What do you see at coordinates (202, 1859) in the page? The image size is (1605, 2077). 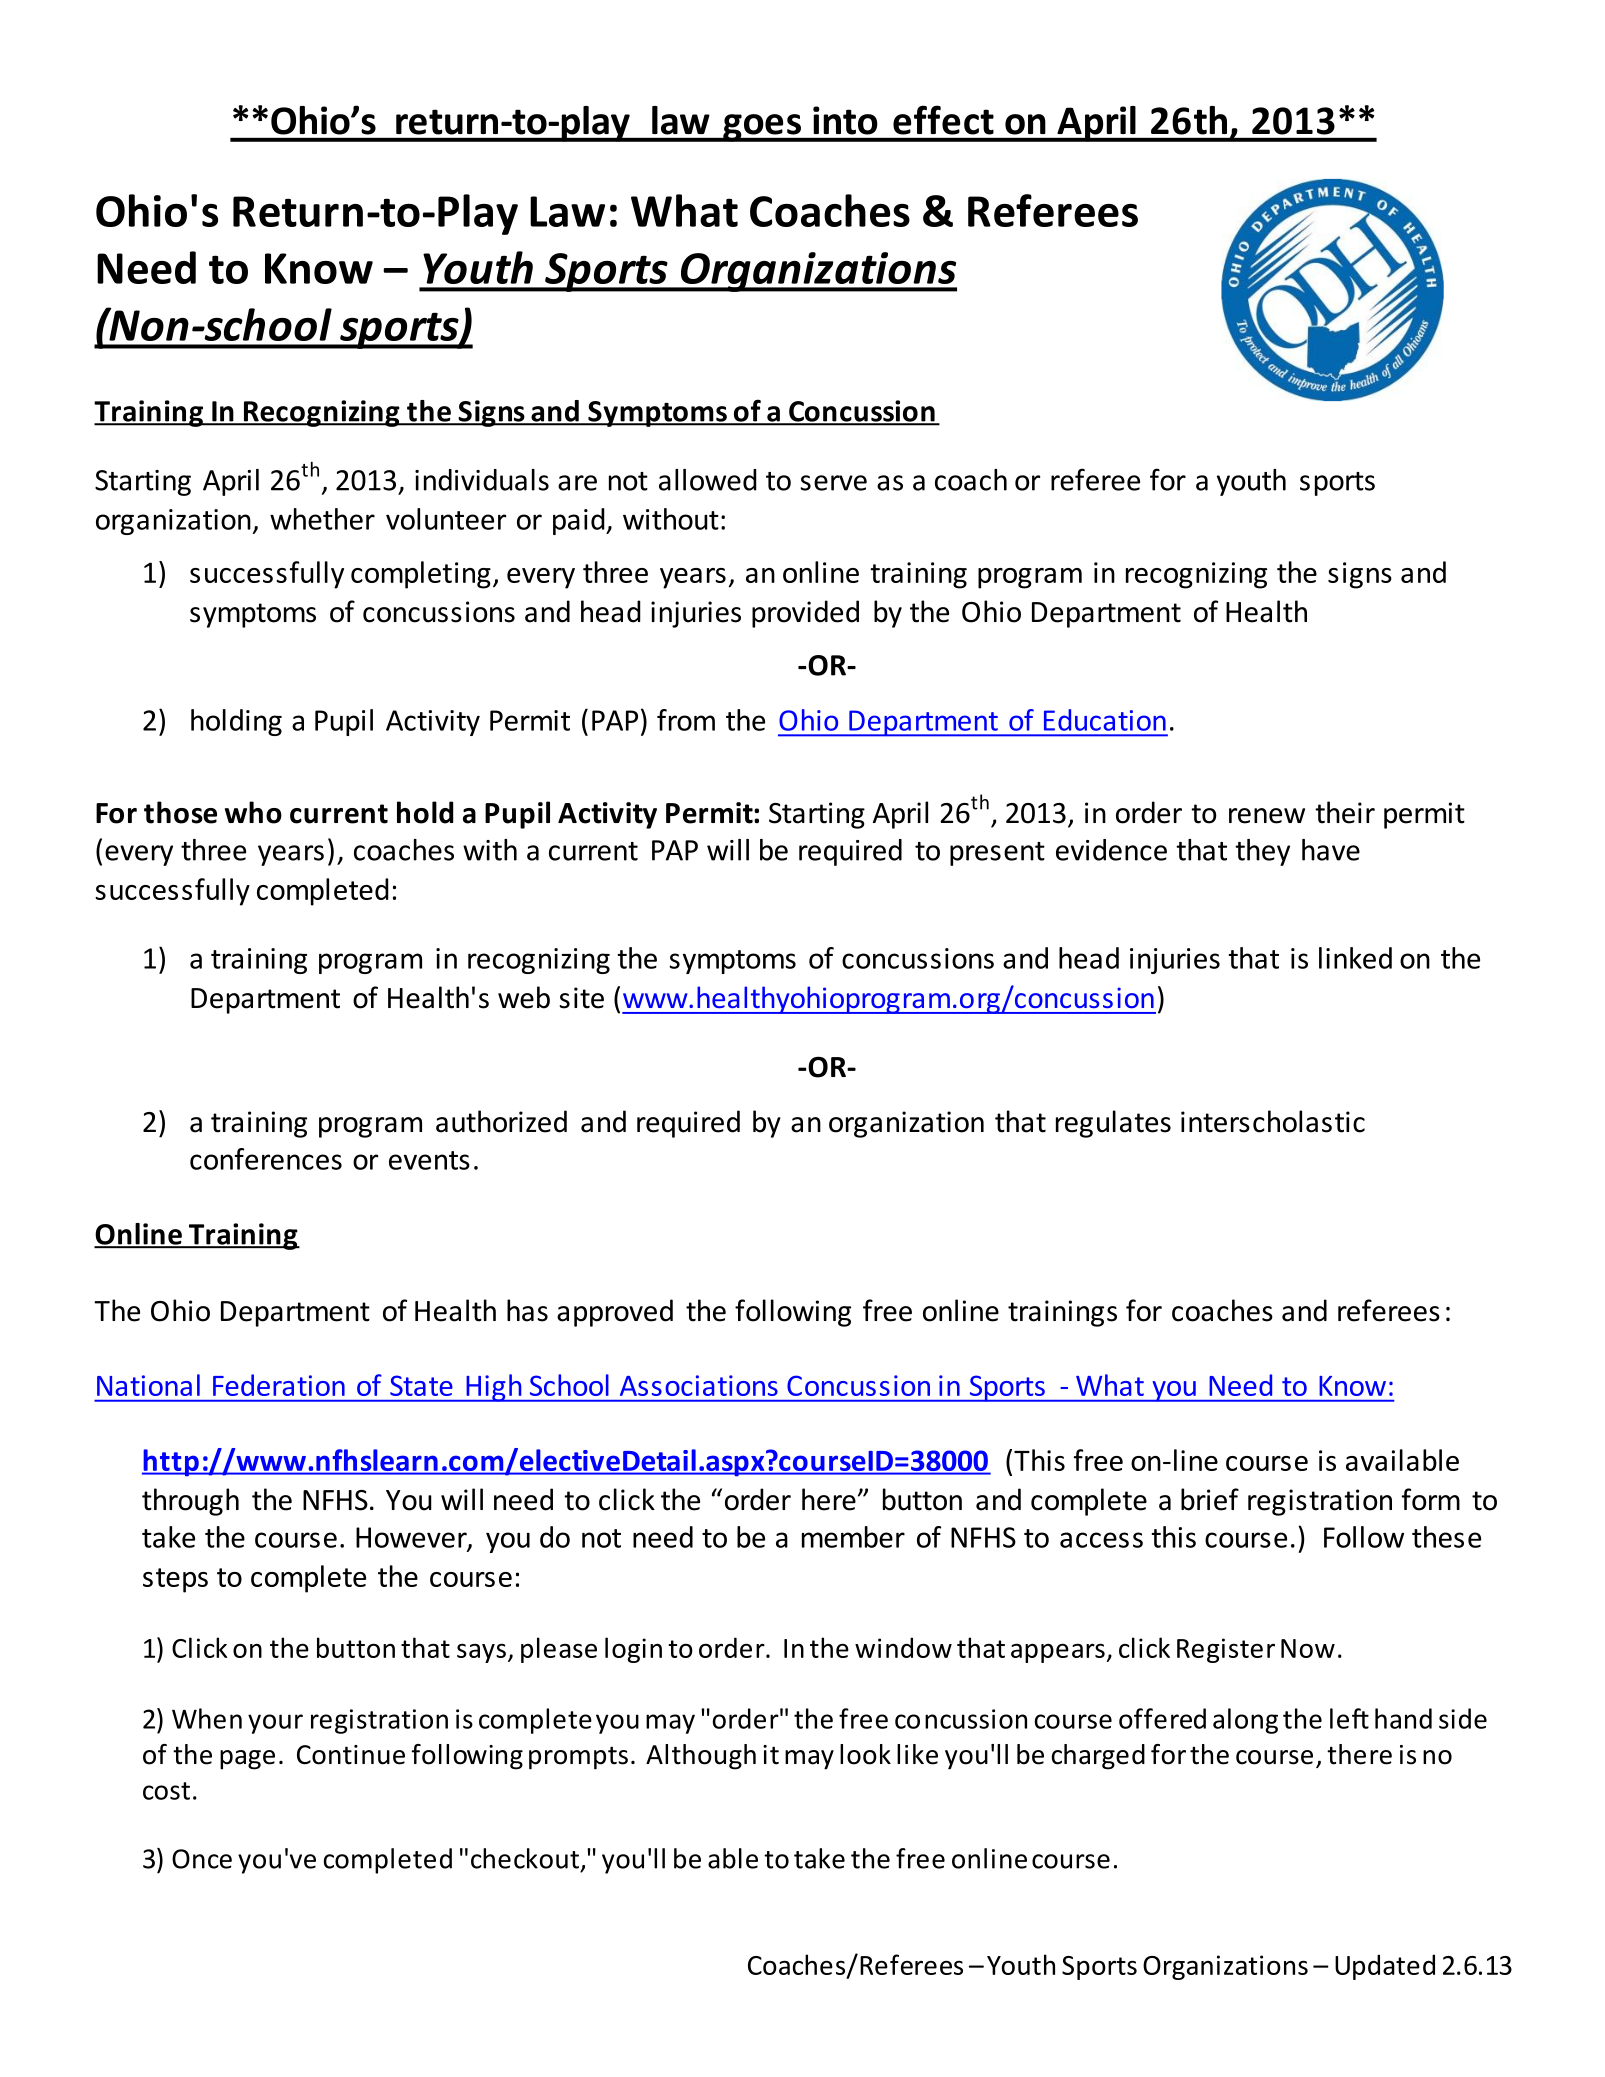 I see `Once` at bounding box center [202, 1859].
